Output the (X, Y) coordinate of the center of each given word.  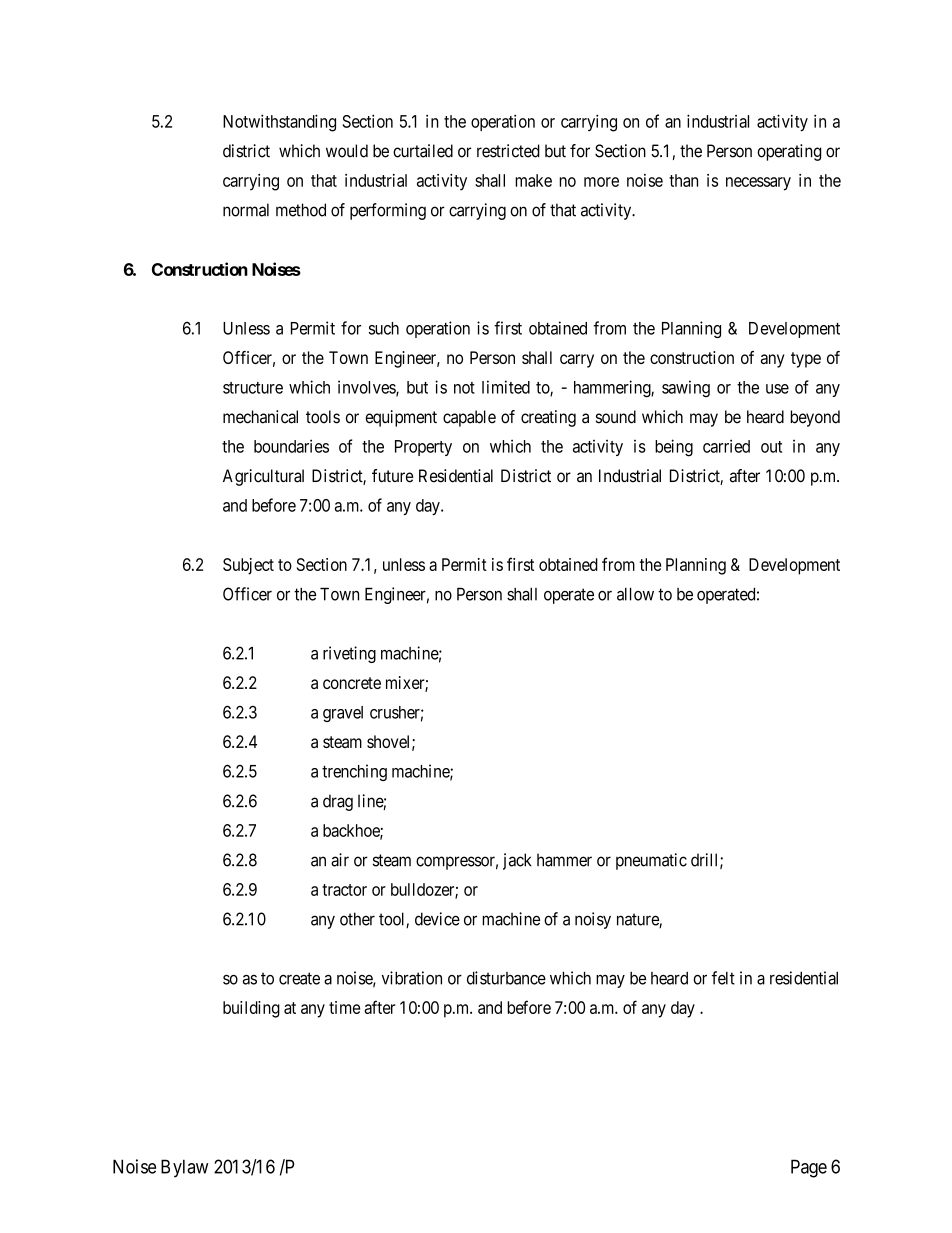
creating (548, 418)
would (347, 151)
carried (726, 446)
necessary (758, 184)
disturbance (506, 978)
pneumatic (651, 861)
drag (338, 802)
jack (517, 861)
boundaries (291, 446)
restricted (508, 151)
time (344, 1007)
